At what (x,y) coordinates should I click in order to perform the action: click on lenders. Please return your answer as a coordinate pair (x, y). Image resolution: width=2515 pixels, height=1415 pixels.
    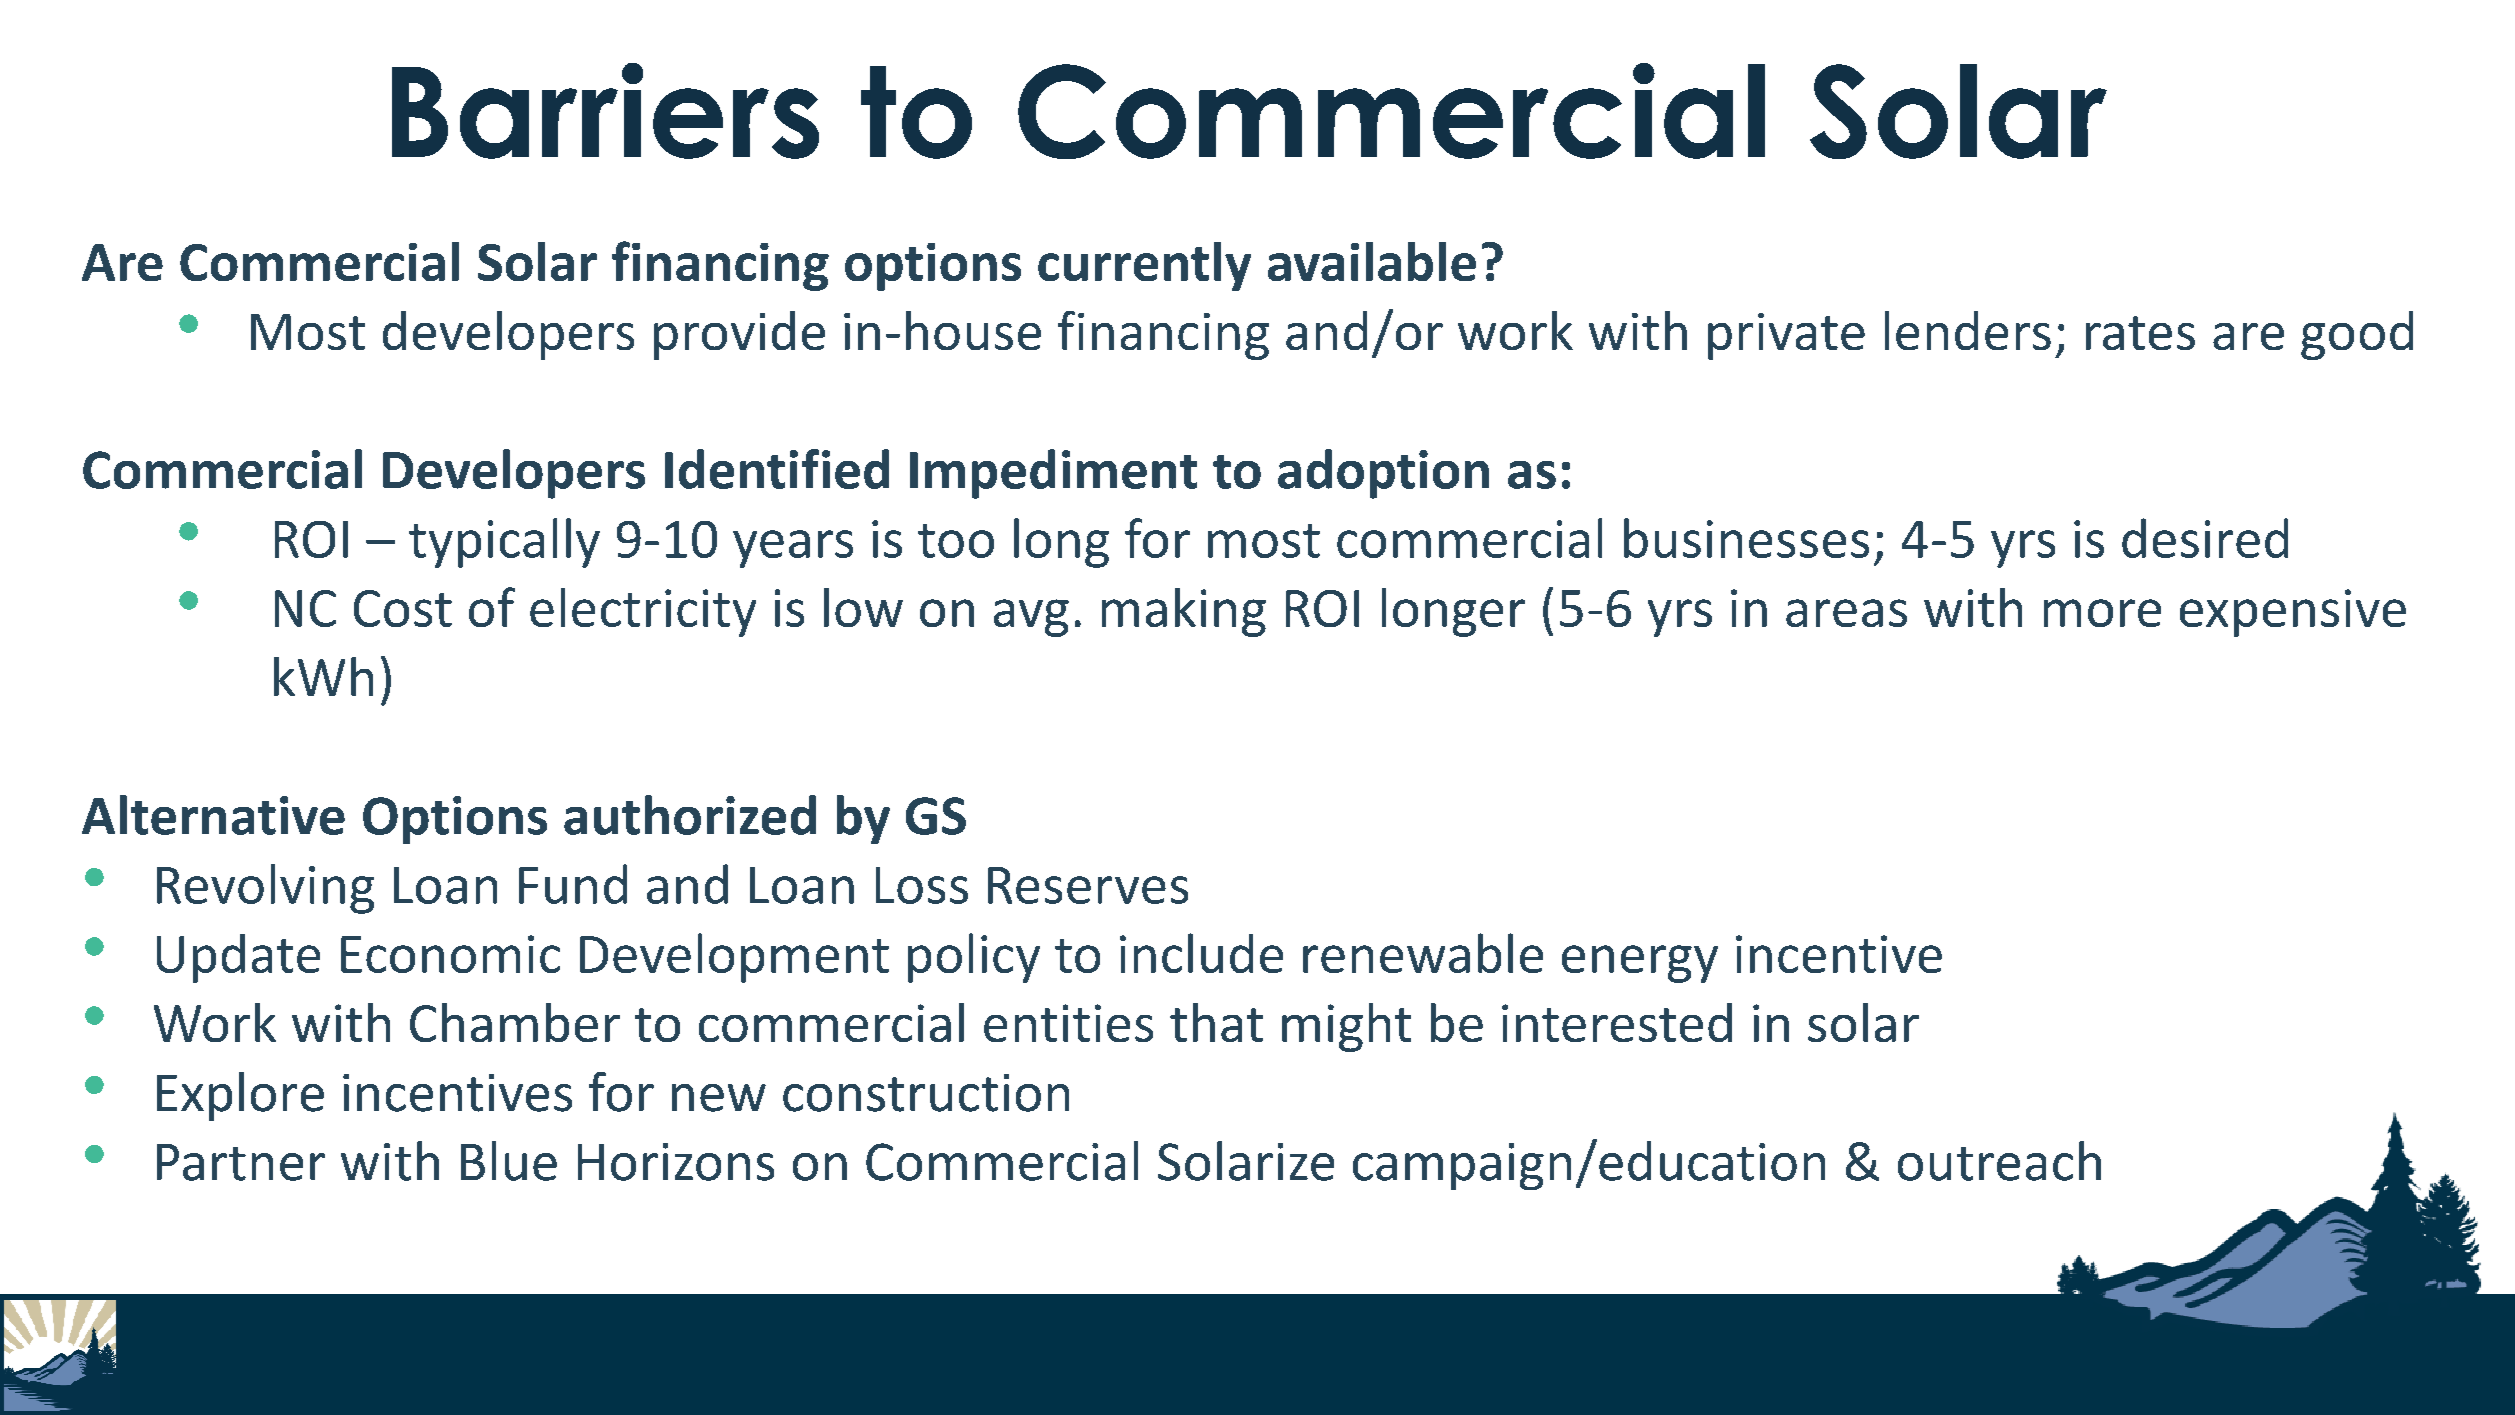
    Looking at the image, I should click on (1968, 330).
